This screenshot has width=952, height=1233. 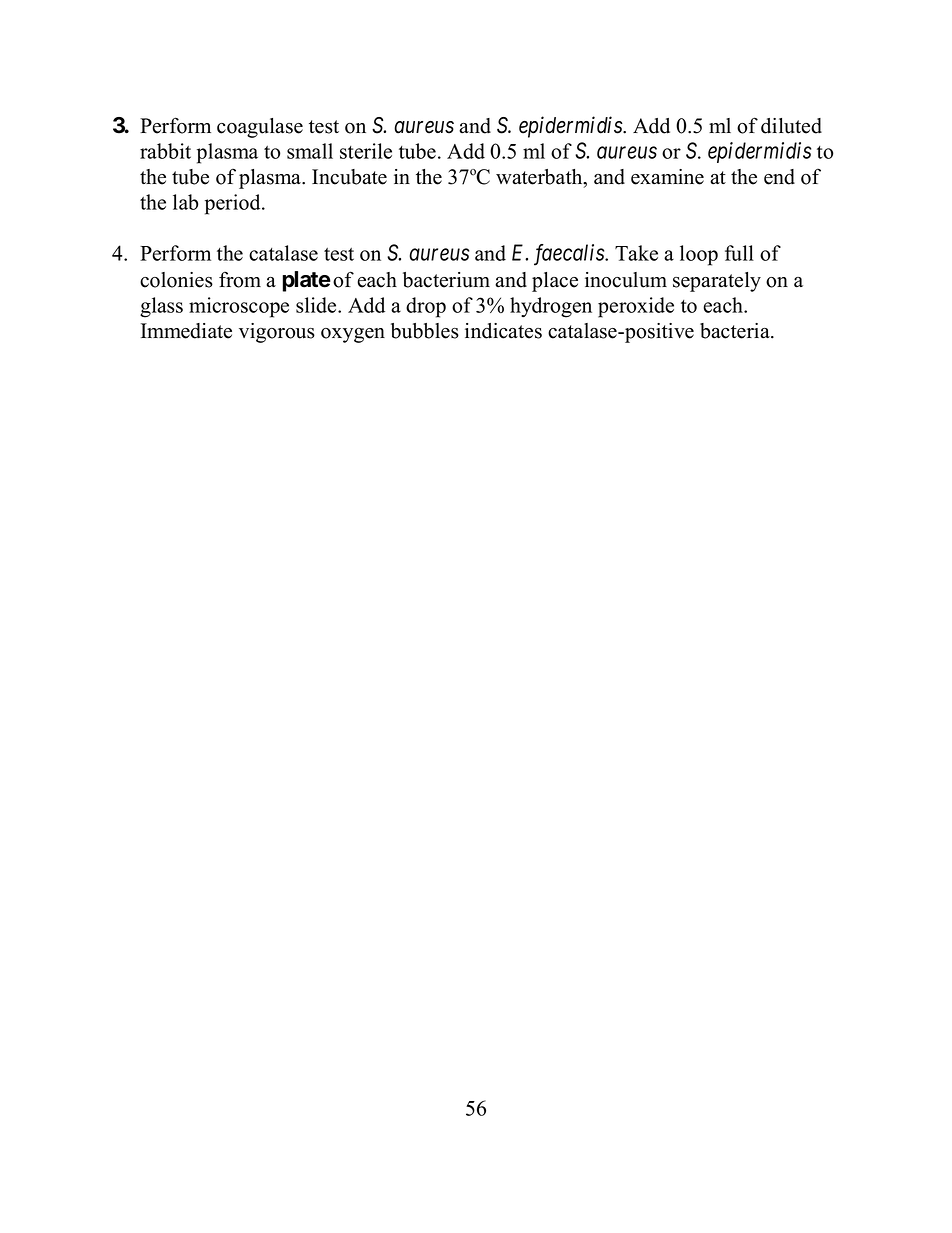 I want to click on vigorous, so click(x=277, y=333).
